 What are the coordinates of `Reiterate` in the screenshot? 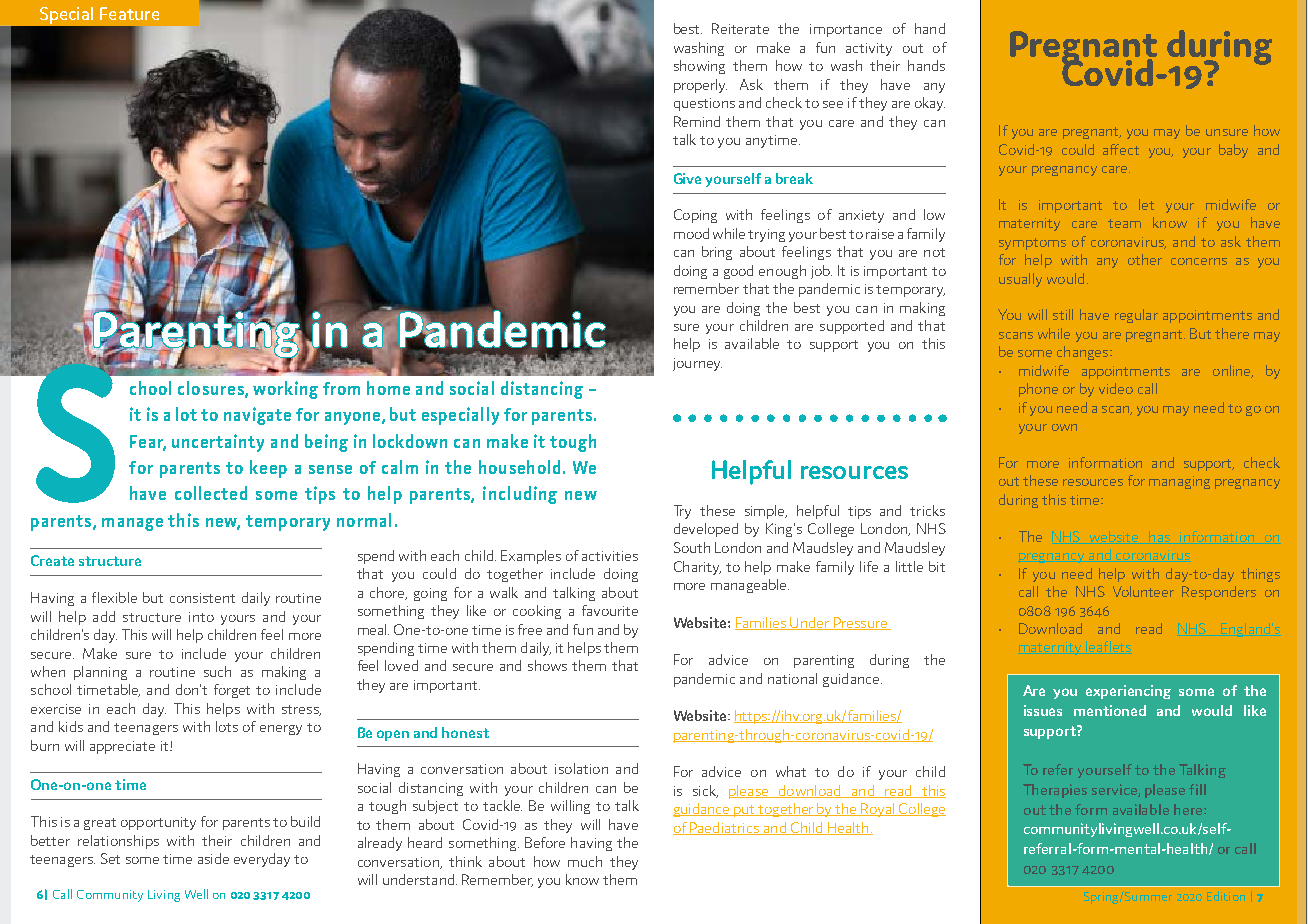 It's located at (740, 28).
